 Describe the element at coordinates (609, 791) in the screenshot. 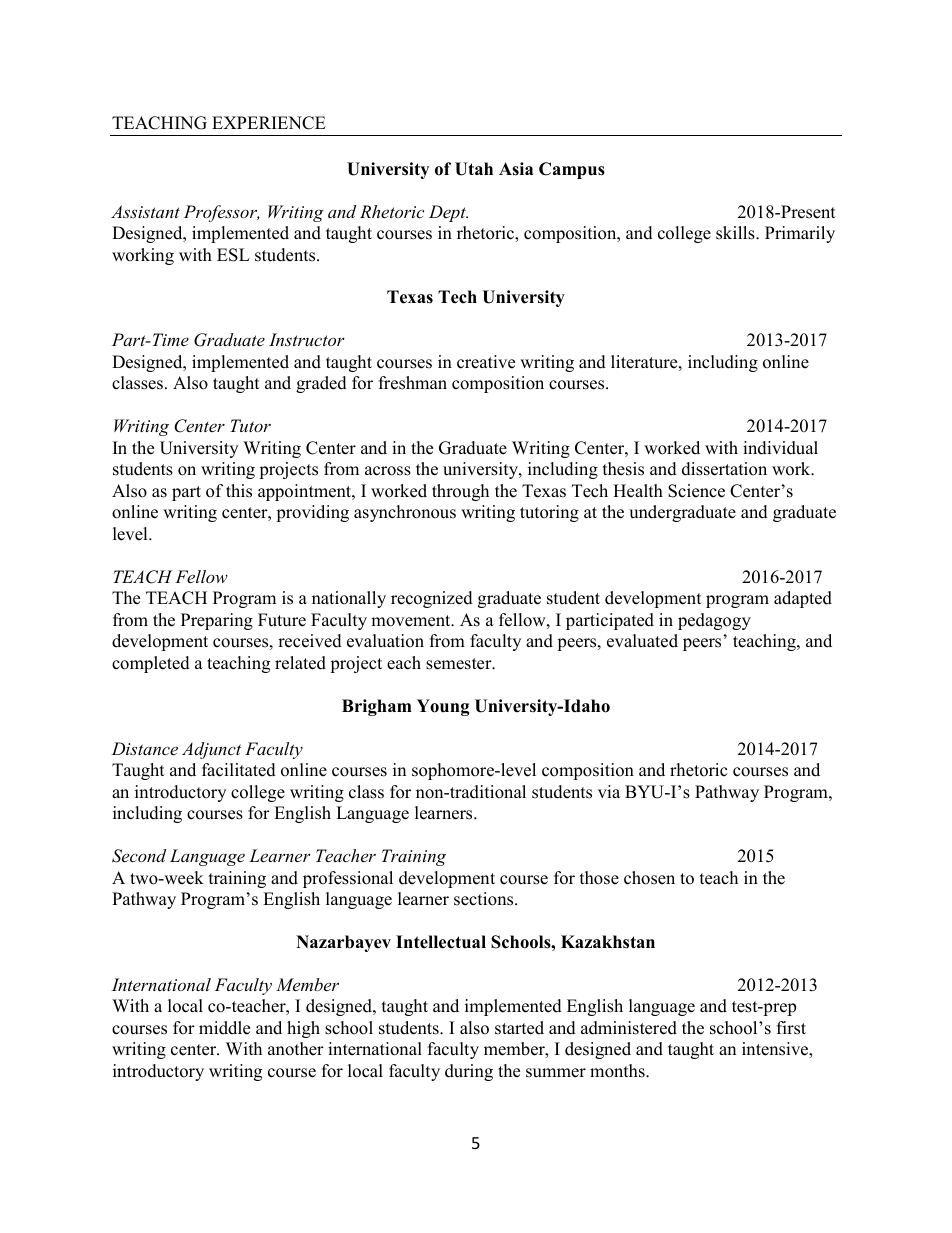

I see `via` at that location.
